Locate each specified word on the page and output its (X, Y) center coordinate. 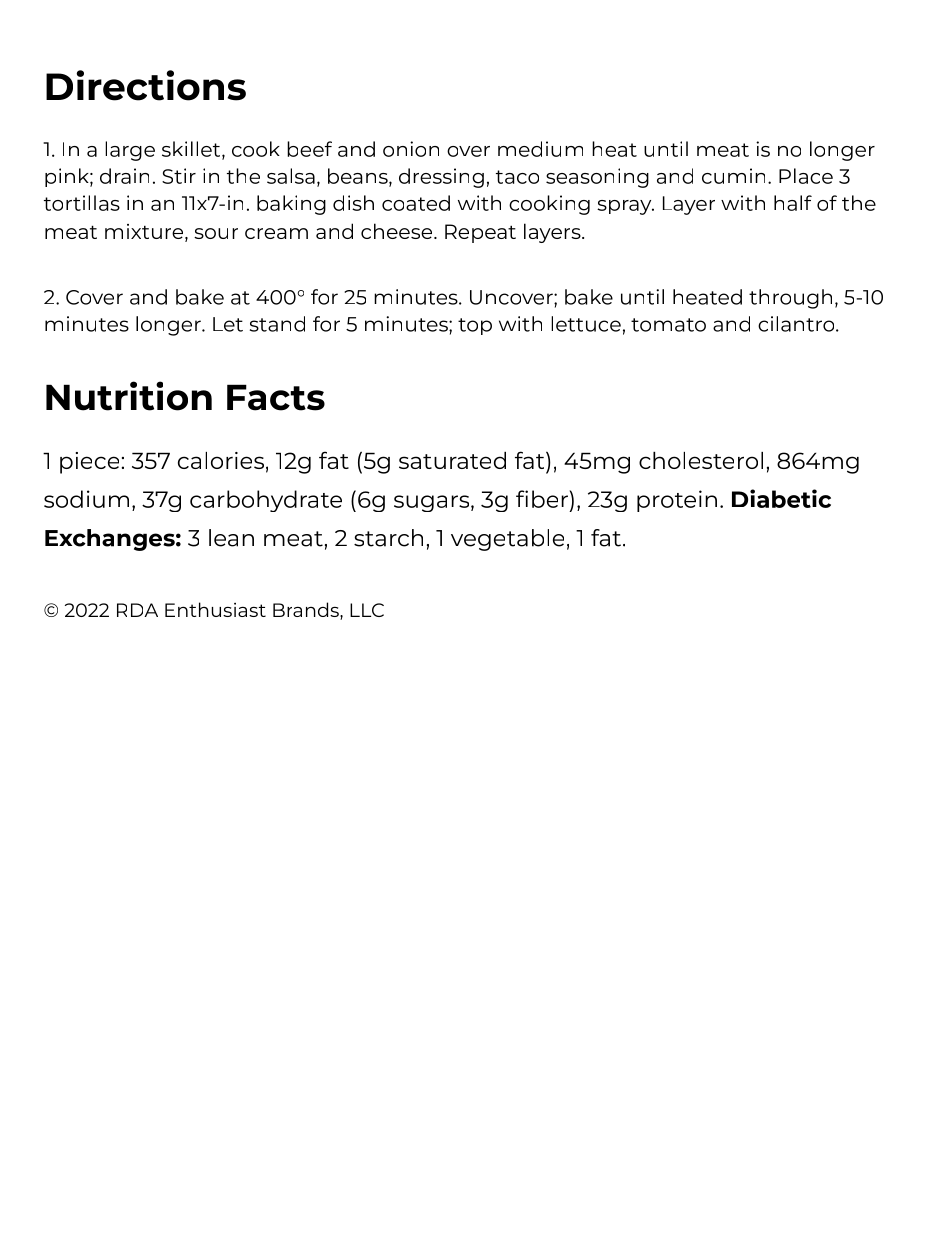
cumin (733, 176)
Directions (146, 85)
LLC (367, 610)
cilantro (797, 324)
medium (540, 149)
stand (277, 324)
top (475, 326)
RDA (137, 610)
